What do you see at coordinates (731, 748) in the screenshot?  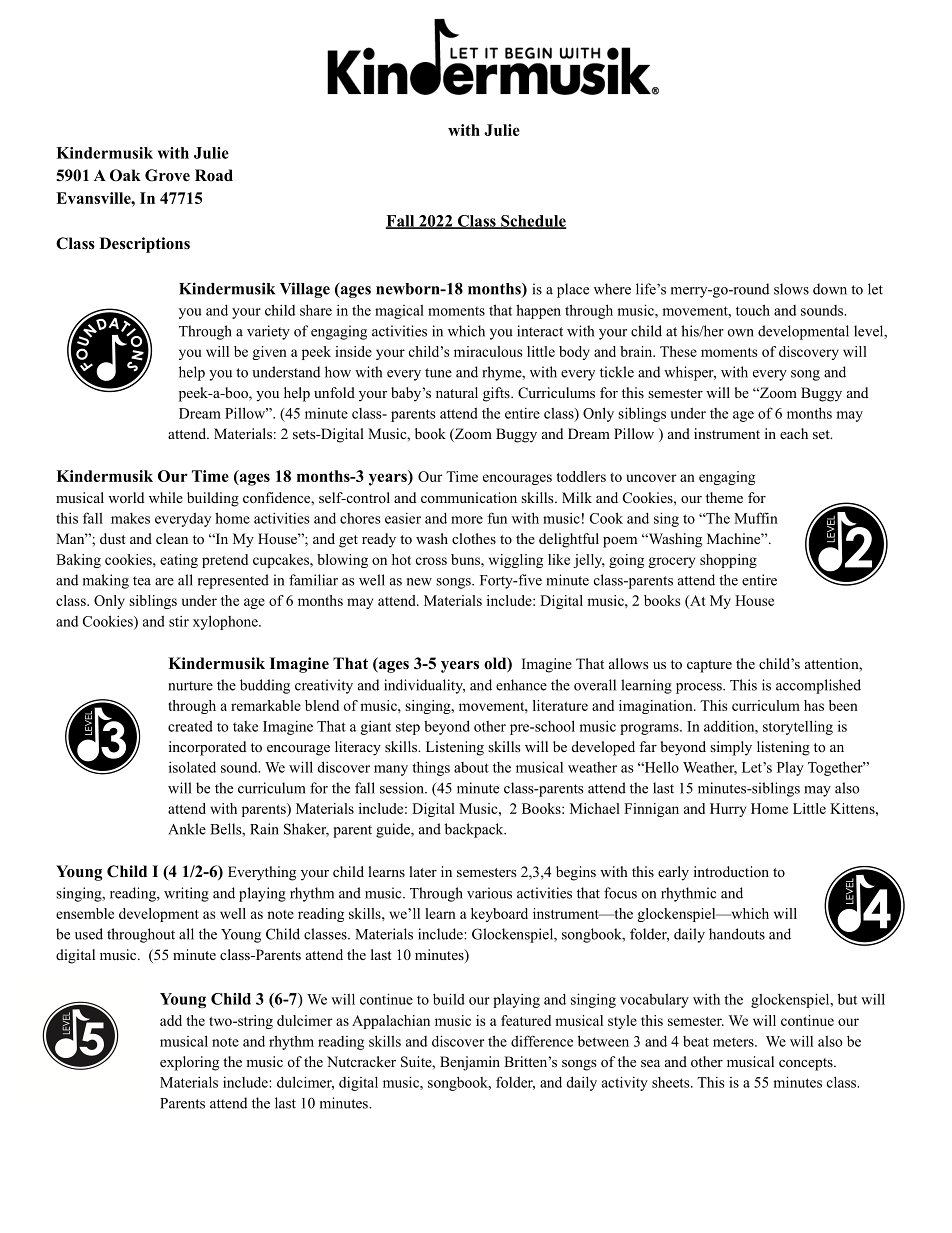 I see `simply` at bounding box center [731, 748].
